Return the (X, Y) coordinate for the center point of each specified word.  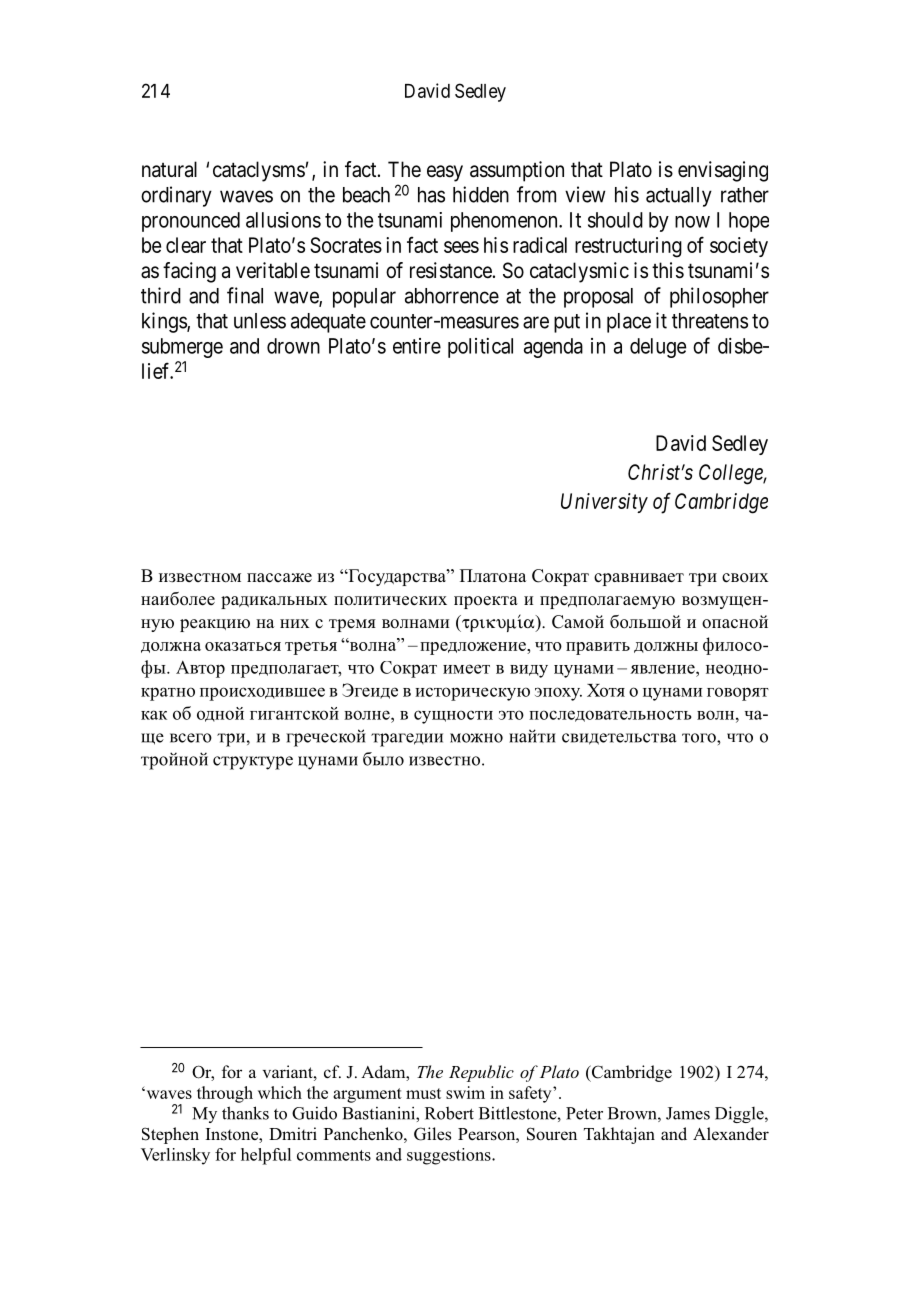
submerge (182, 348)
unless (260, 321)
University (604, 503)
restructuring (628, 247)
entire (417, 346)
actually (679, 197)
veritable (273, 270)
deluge (658, 348)
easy (445, 173)
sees (461, 247)
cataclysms (259, 171)
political (480, 348)
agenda (553, 348)
